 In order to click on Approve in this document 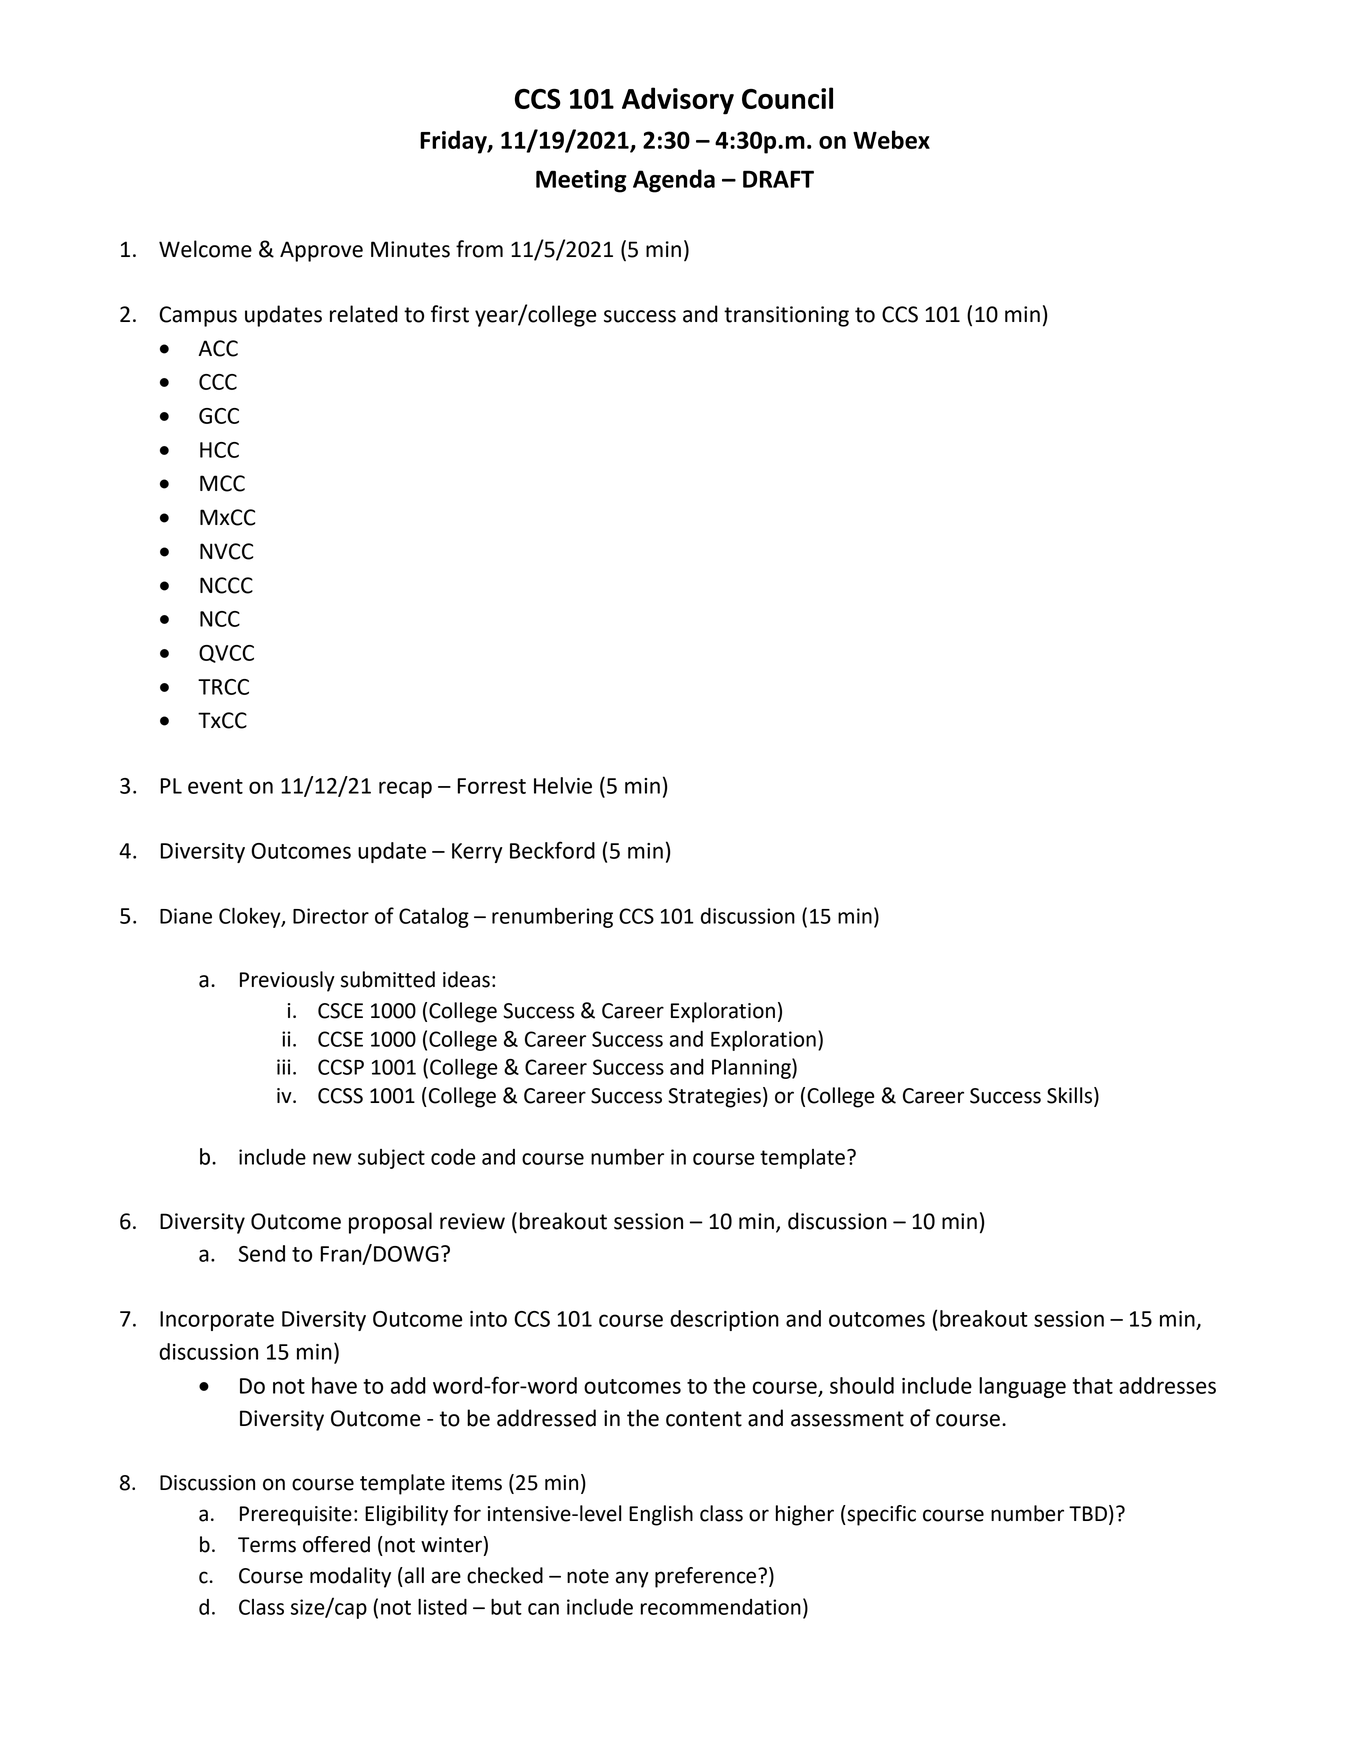, I will do `click(321, 251)`.
